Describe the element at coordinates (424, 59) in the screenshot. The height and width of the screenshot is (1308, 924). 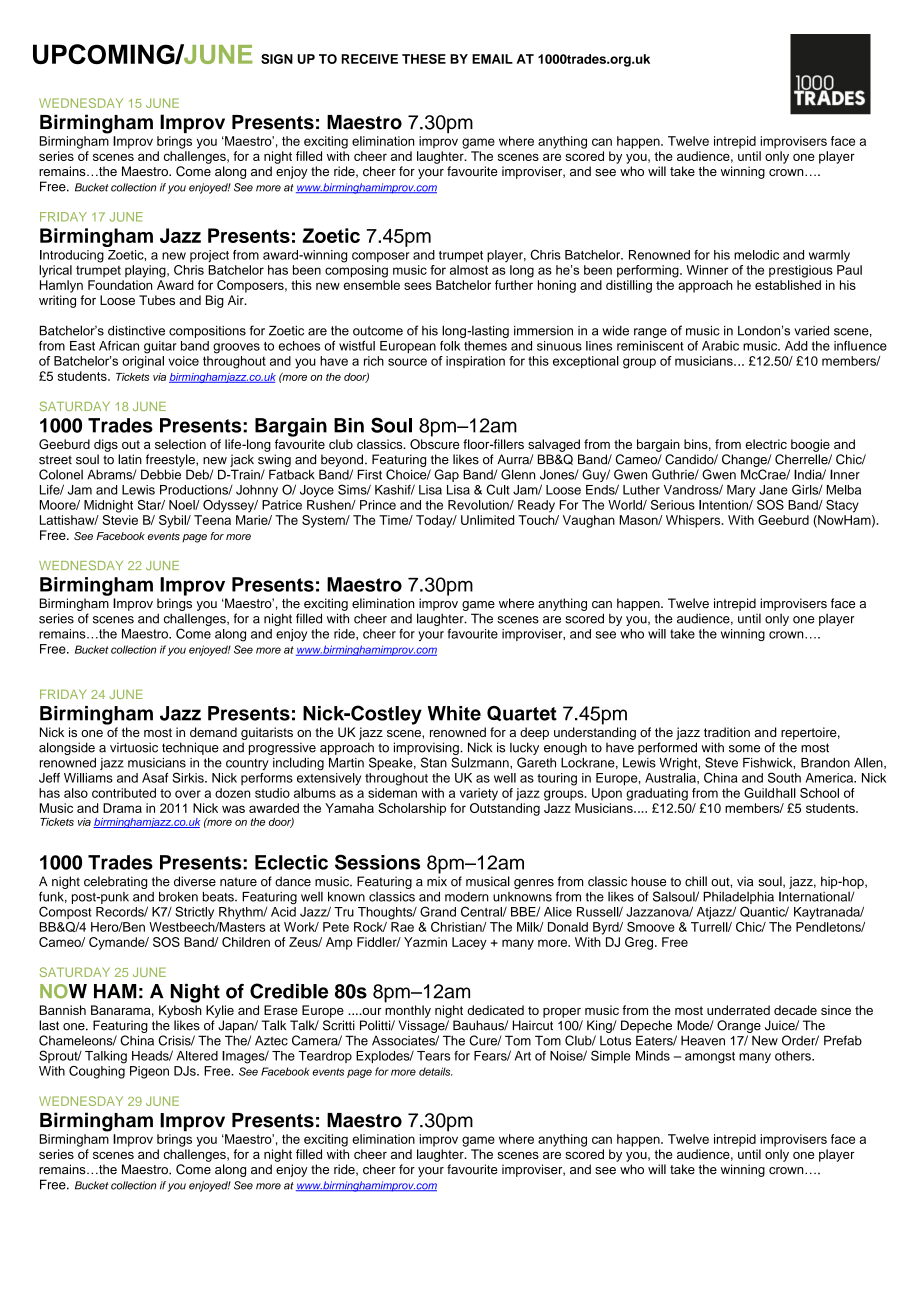
I see `THESE` at that location.
